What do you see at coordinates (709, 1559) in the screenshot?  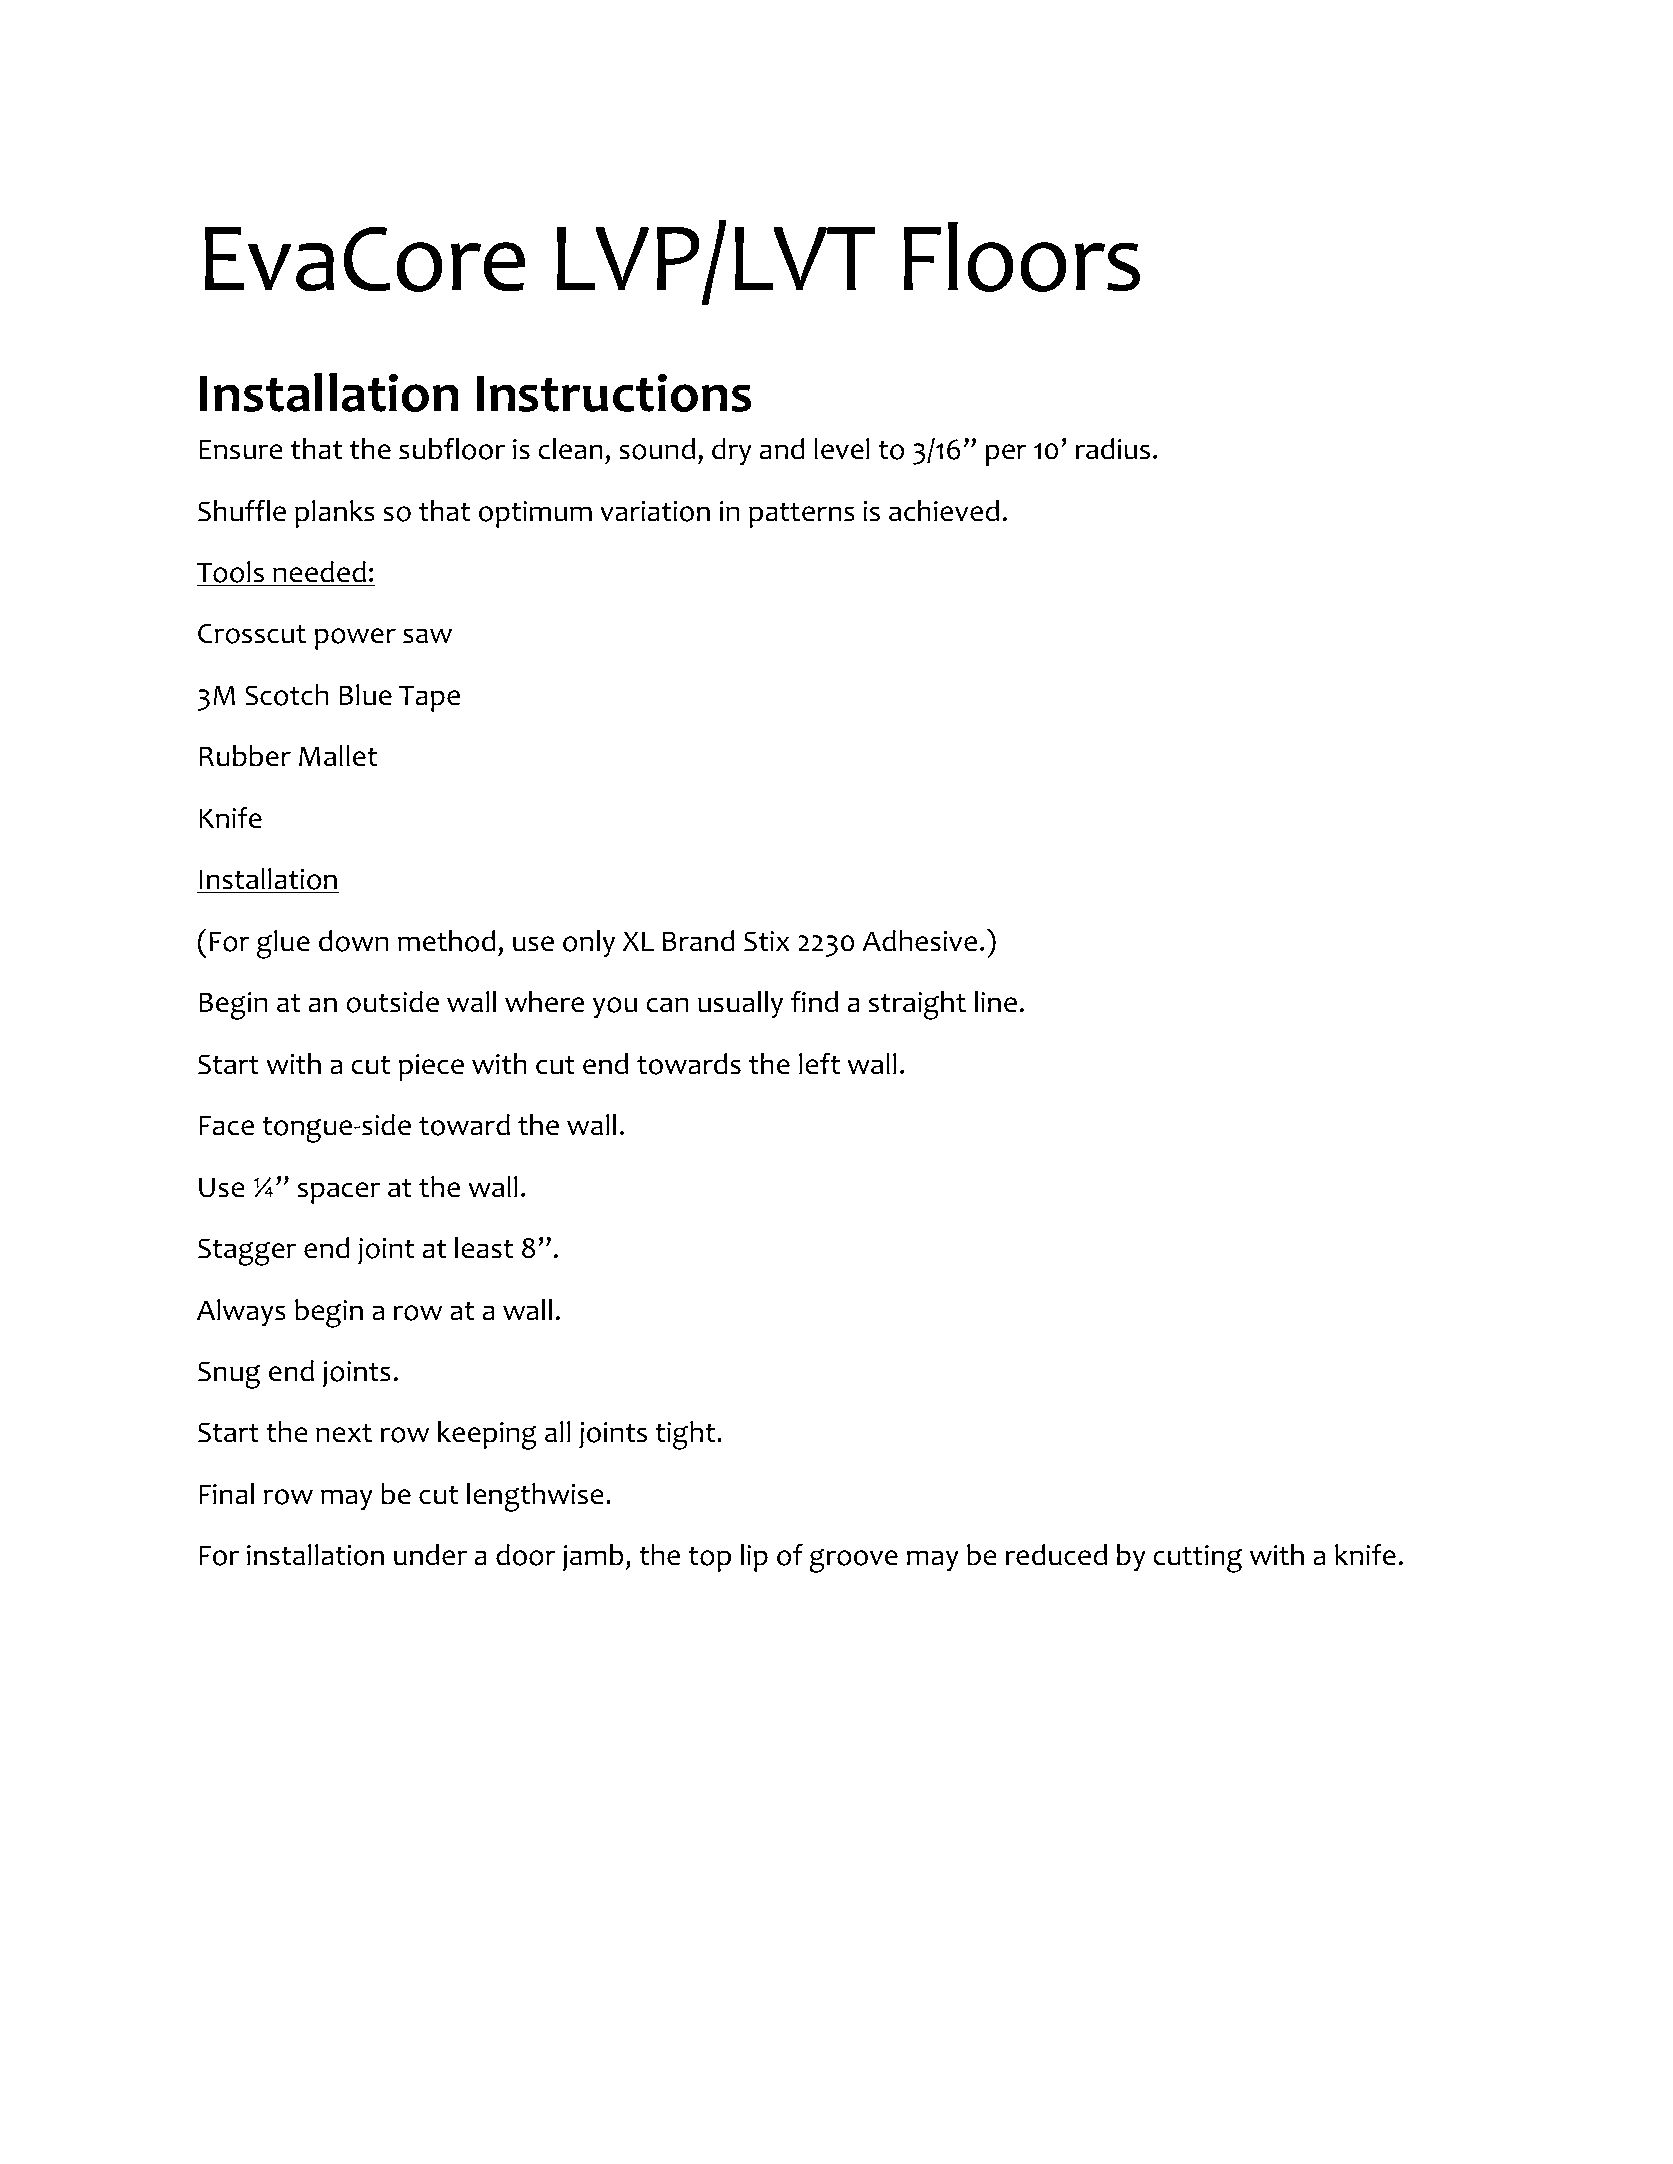 I see `top` at bounding box center [709, 1559].
